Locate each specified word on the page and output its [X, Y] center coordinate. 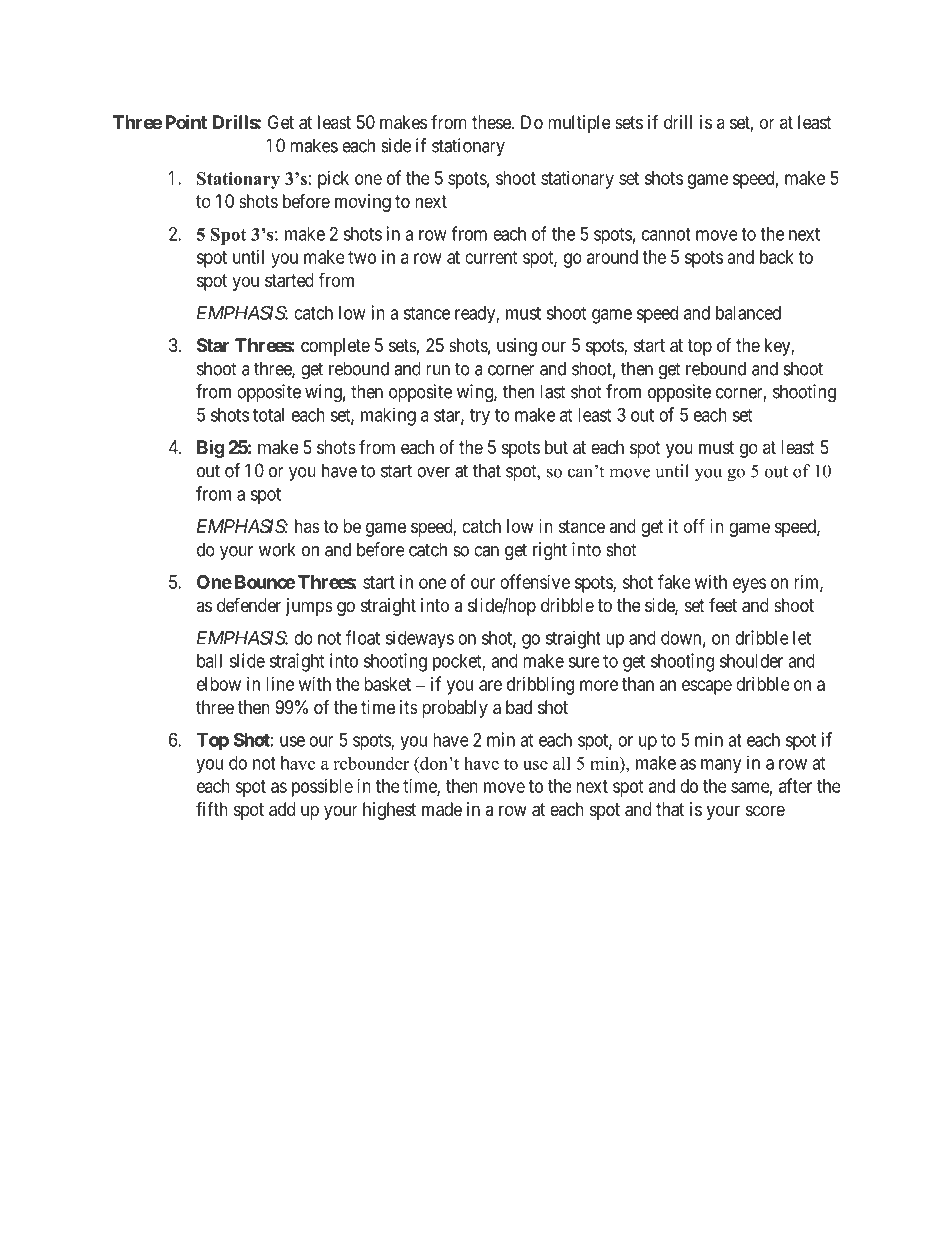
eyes [749, 585]
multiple [579, 124]
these [492, 122]
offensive [535, 581]
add [282, 809]
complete [335, 347]
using [517, 347]
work [277, 549]
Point [186, 121]
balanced [748, 313]
